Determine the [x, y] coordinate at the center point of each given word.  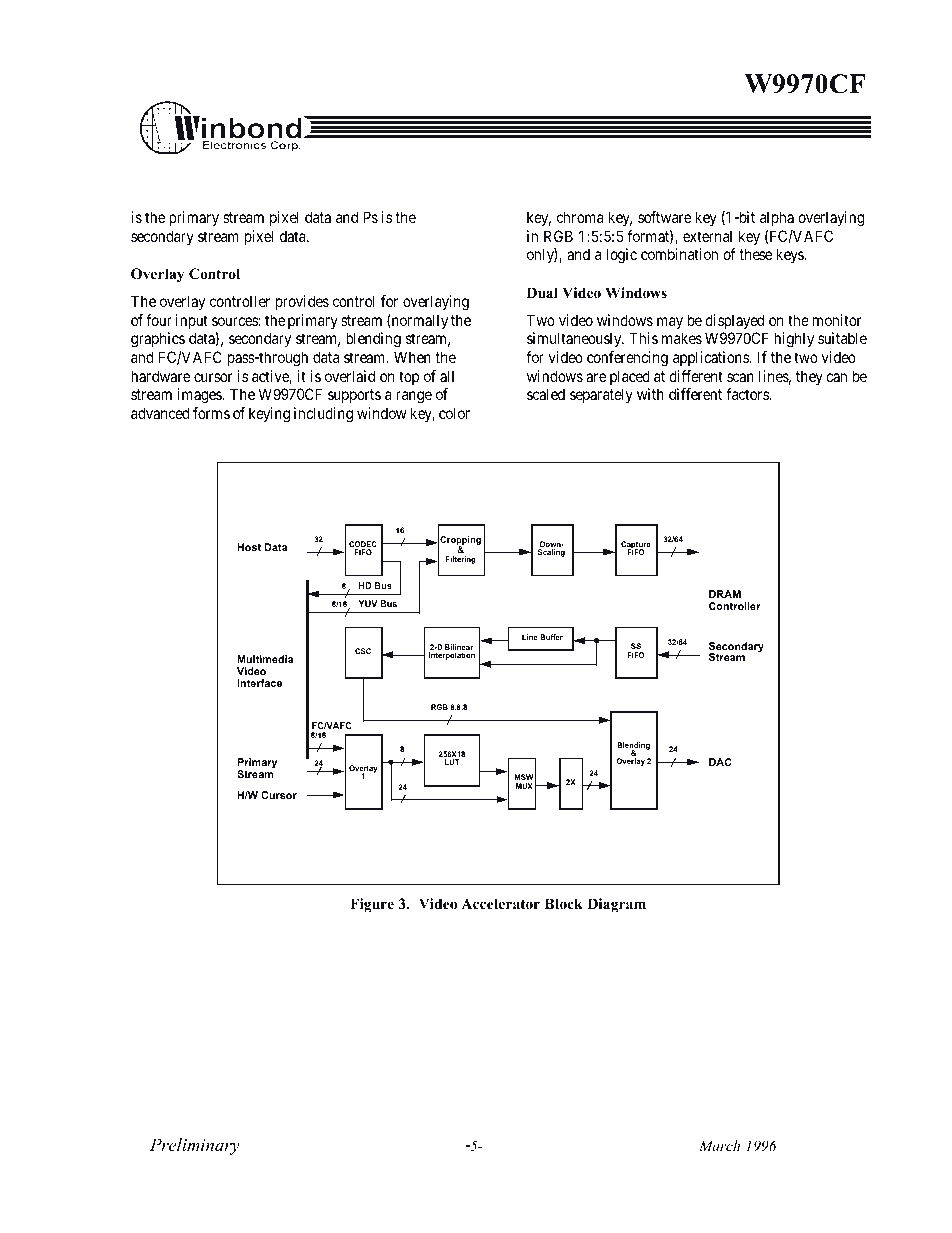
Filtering [461, 560]
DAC [720, 762]
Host [249, 547]
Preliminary [195, 1146]
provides [302, 303]
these [755, 254]
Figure [372, 905]
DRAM [725, 594]
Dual [542, 292]
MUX [524, 786]
